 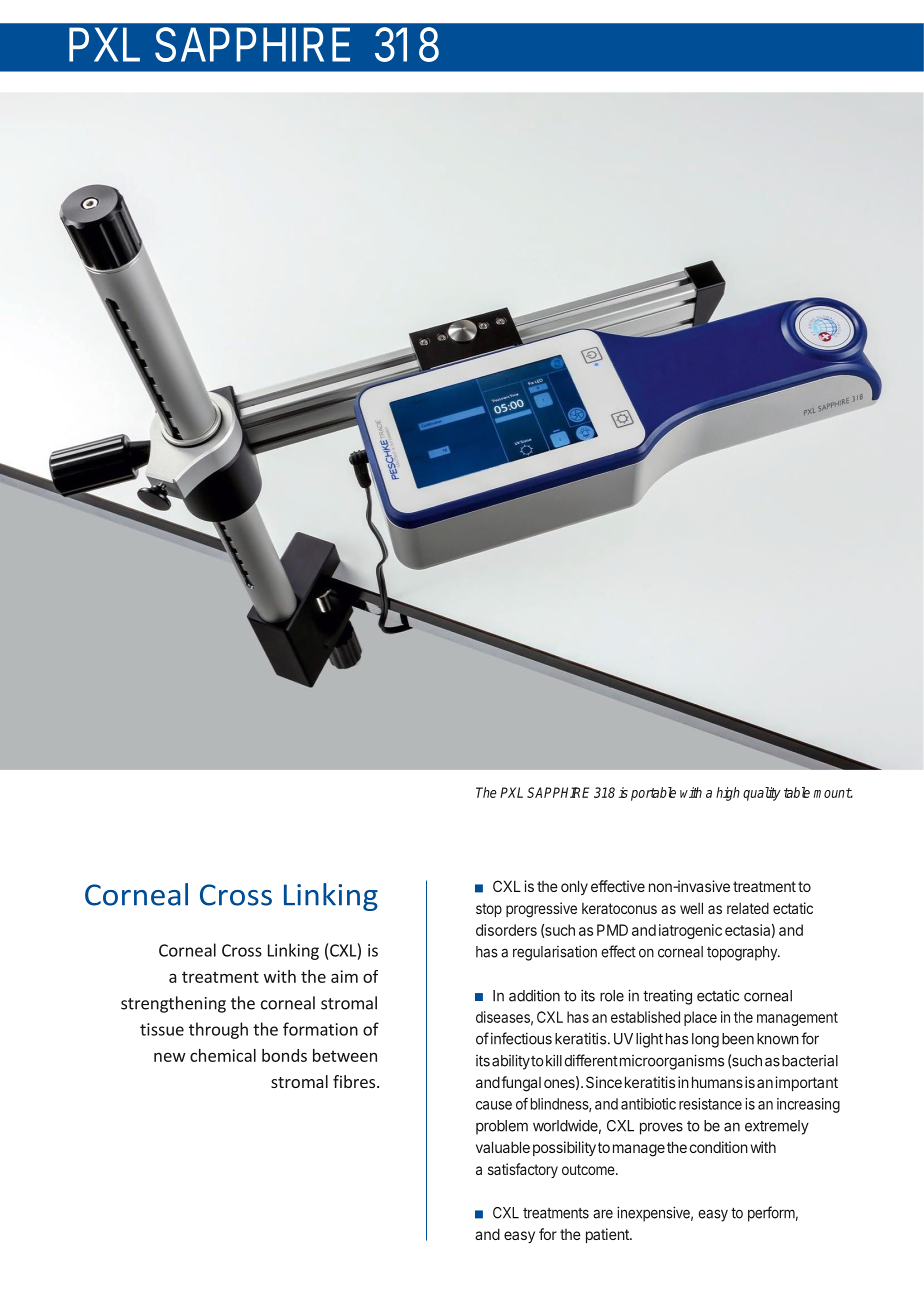 What do you see at coordinates (603, 1214) in the image?
I see `are` at bounding box center [603, 1214].
